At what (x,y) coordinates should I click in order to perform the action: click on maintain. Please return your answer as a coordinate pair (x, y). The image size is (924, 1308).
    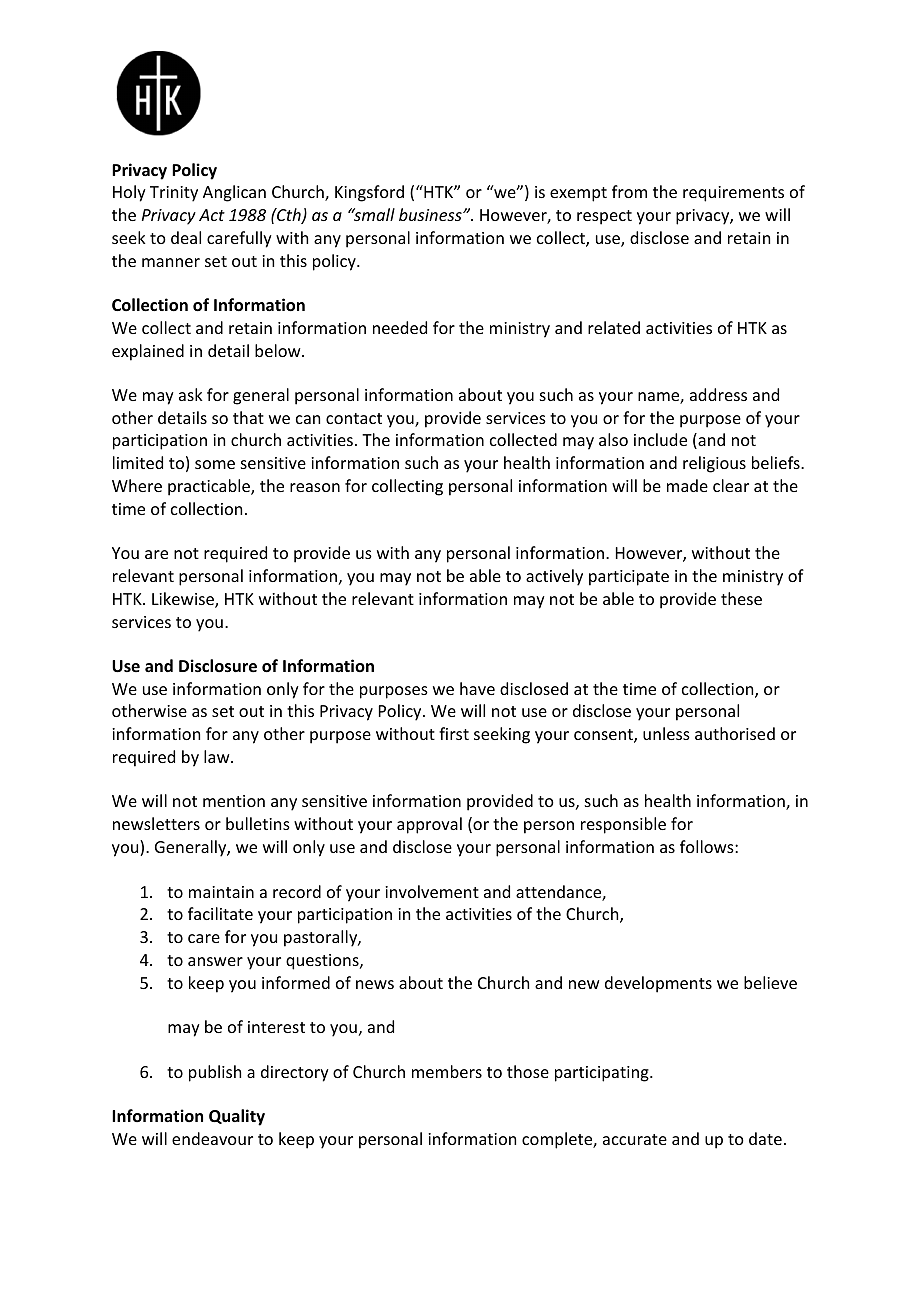
    Looking at the image, I should click on (221, 892).
